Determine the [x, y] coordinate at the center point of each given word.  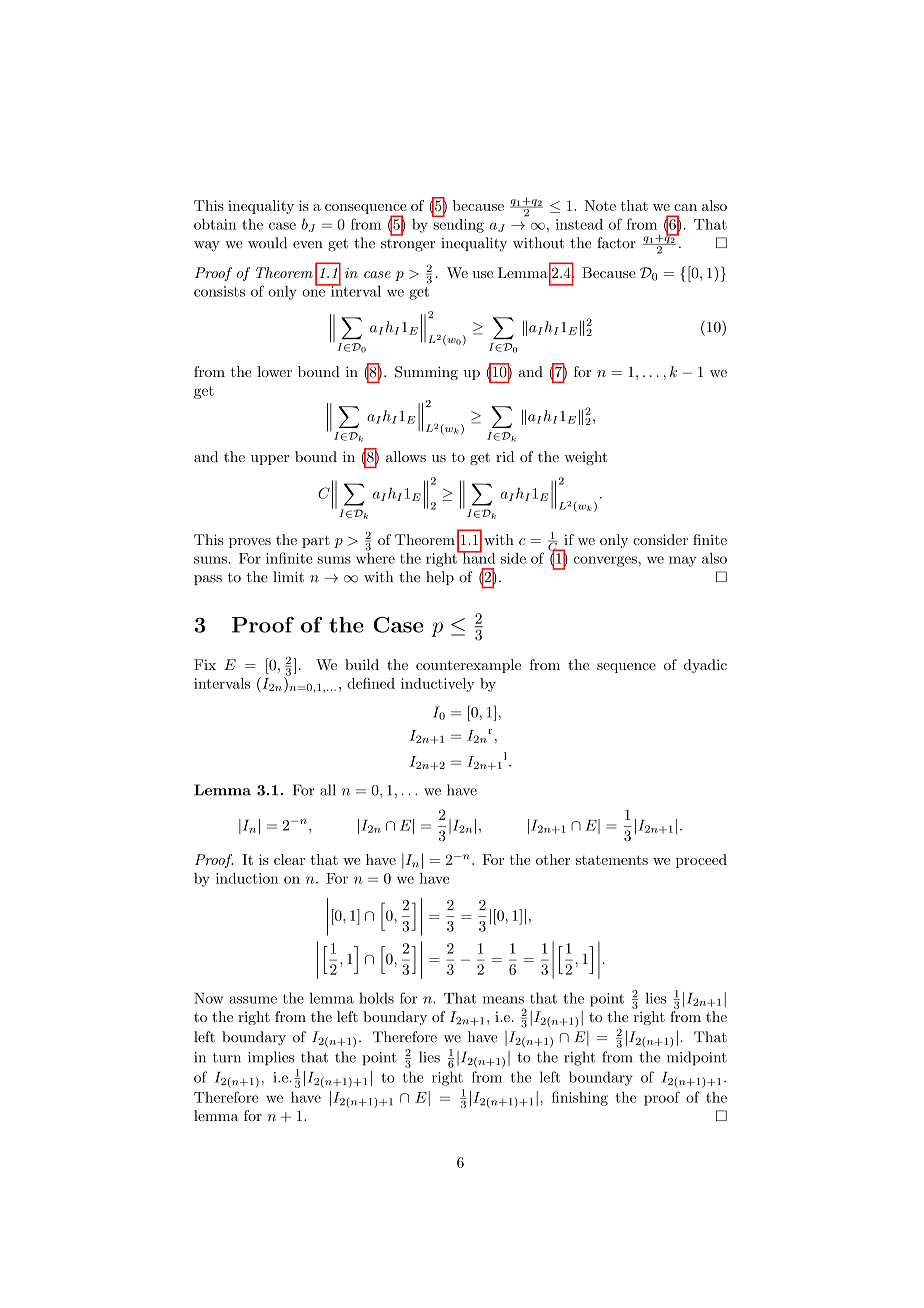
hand [478, 557]
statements [612, 860]
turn [227, 1058]
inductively [438, 685]
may [683, 561]
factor [616, 243]
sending [458, 224]
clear [289, 859]
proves [250, 543]
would [267, 243]
